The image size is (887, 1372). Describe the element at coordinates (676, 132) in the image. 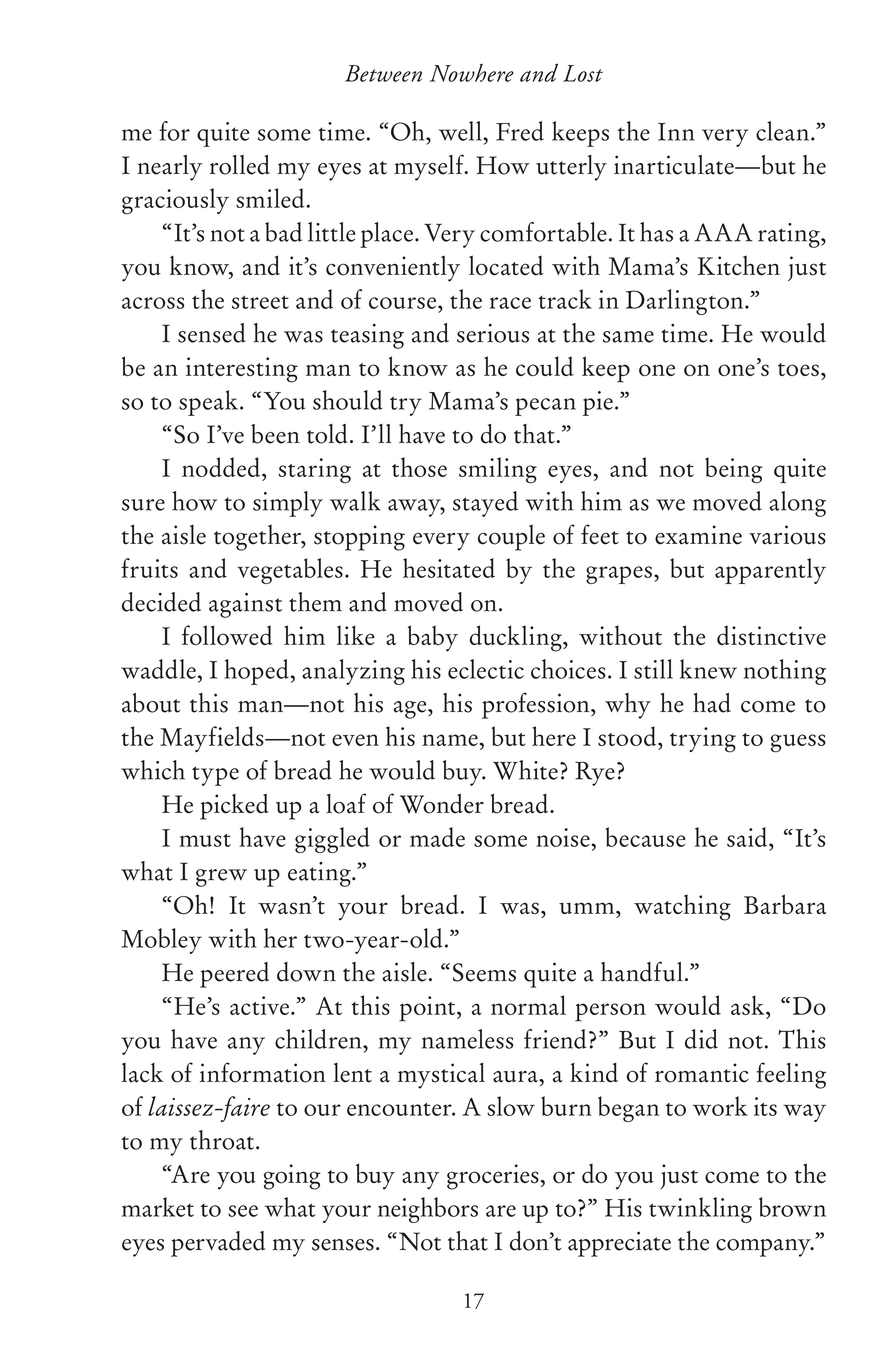

I see `Inn` at that location.
